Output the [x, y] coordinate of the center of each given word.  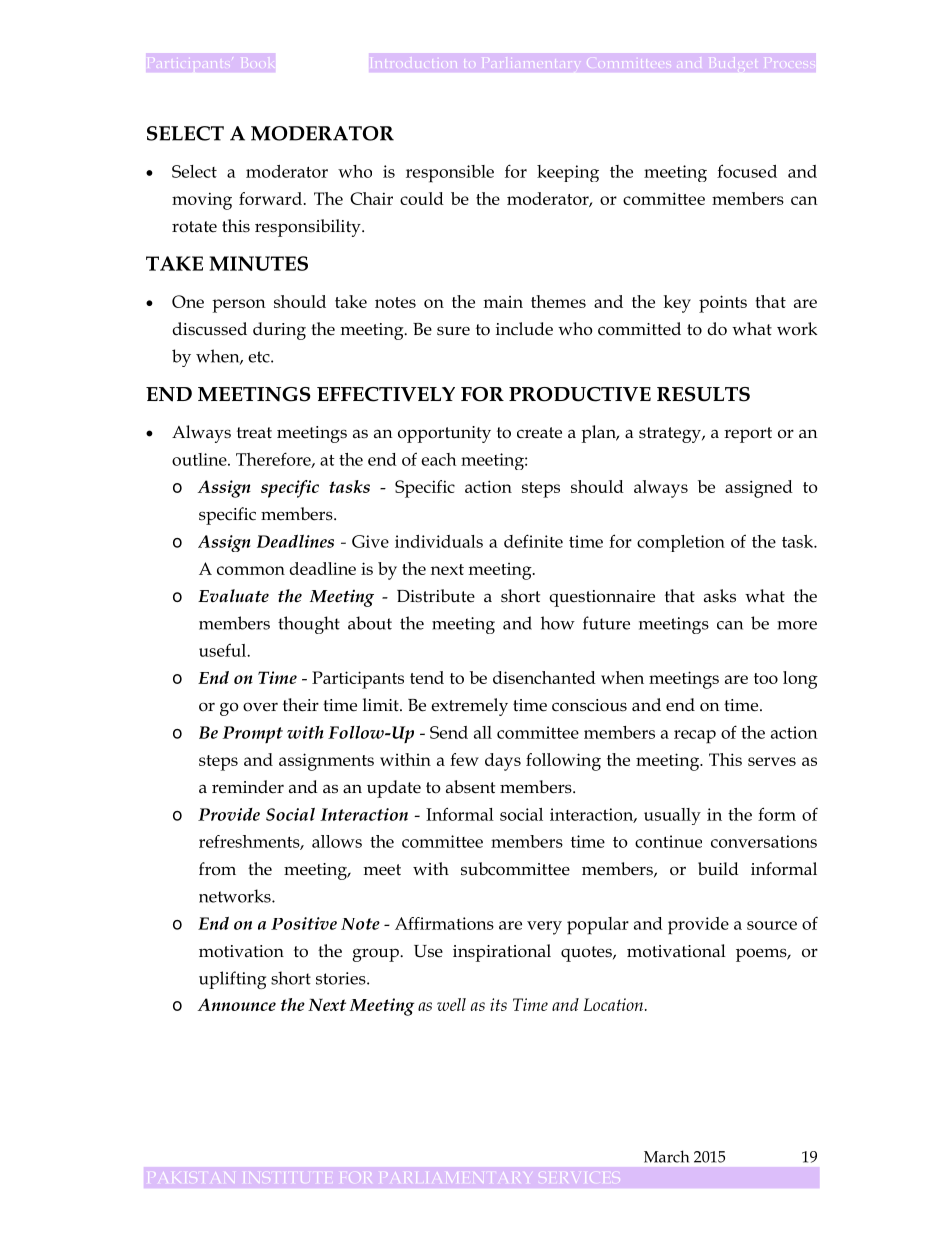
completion [681, 543]
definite [533, 541]
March [666, 1156]
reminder [248, 787]
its [498, 1004]
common [251, 570]
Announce [237, 1004]
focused [747, 171]
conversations [764, 841]
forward [270, 198]
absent [470, 787]
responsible [450, 174]
